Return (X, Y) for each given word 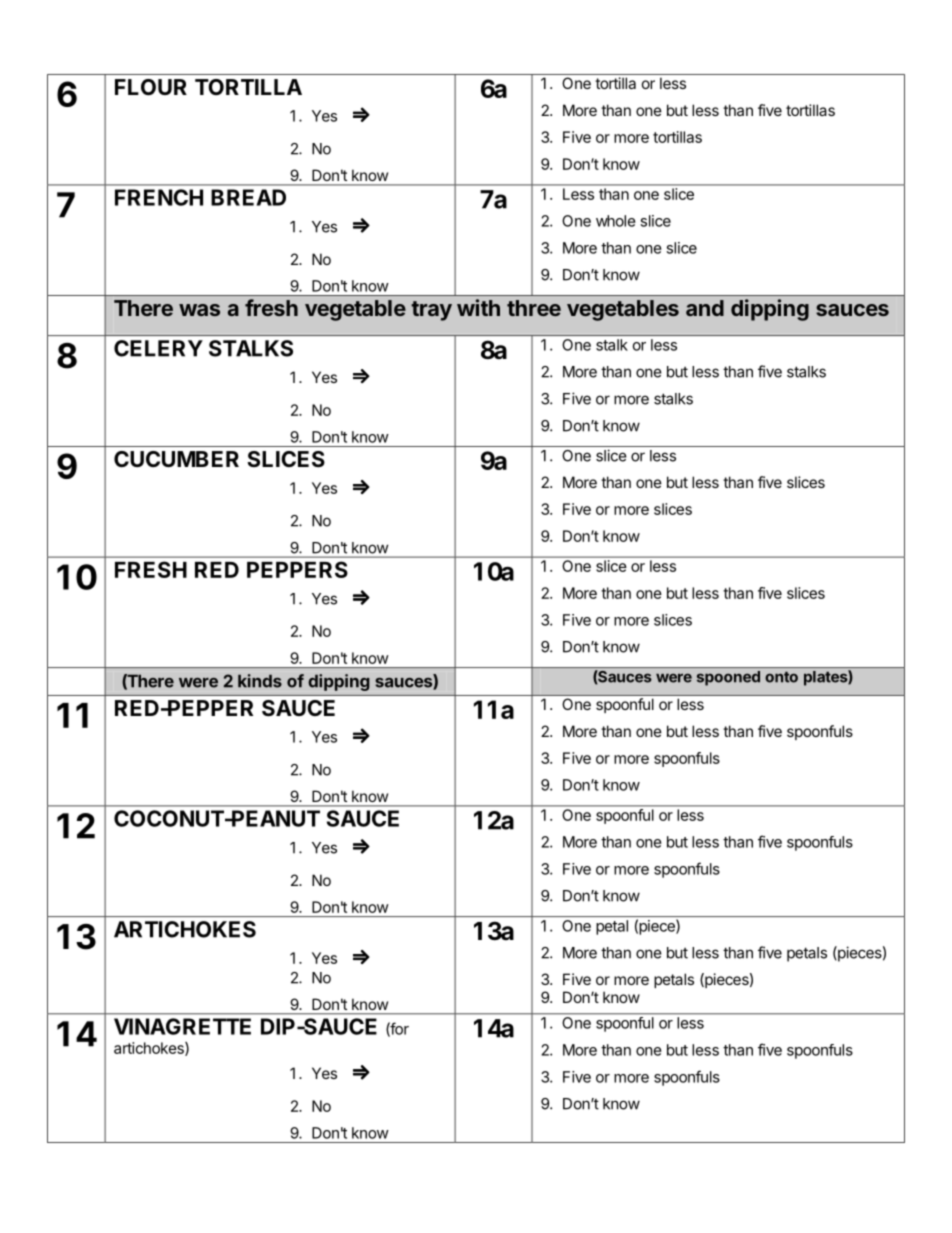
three (534, 308)
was (199, 310)
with (478, 307)
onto (781, 677)
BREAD (248, 197)
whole (616, 221)
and (705, 308)
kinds (260, 681)
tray (431, 311)
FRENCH (159, 197)
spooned (728, 678)
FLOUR (151, 87)
